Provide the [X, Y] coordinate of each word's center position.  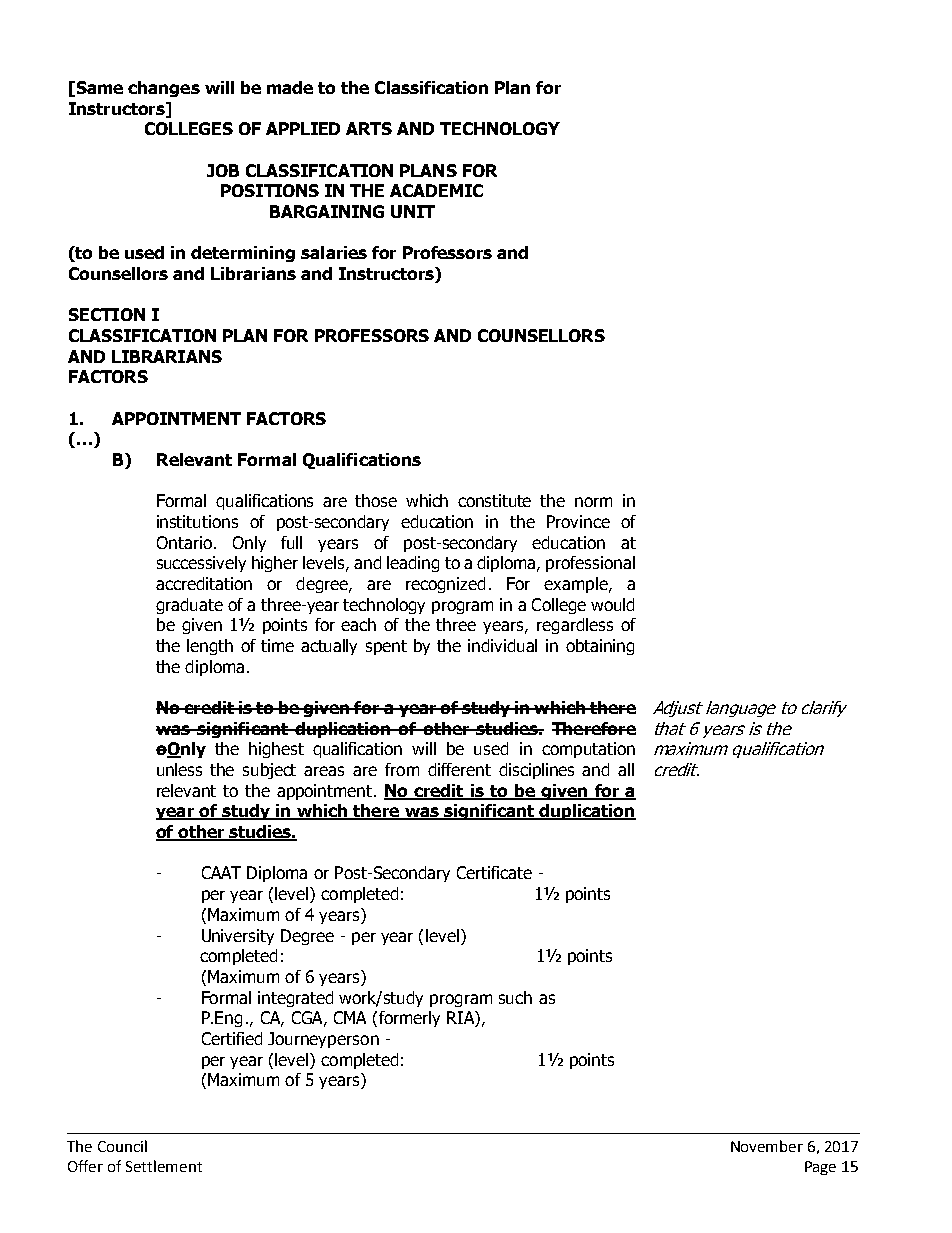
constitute [494, 500]
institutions [197, 521]
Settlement [164, 1166]
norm [593, 502]
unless [179, 769]
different [459, 769]
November [767, 1146]
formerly [409, 1019]
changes [164, 89]
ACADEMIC [436, 190]
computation [588, 750]
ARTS [369, 128]
